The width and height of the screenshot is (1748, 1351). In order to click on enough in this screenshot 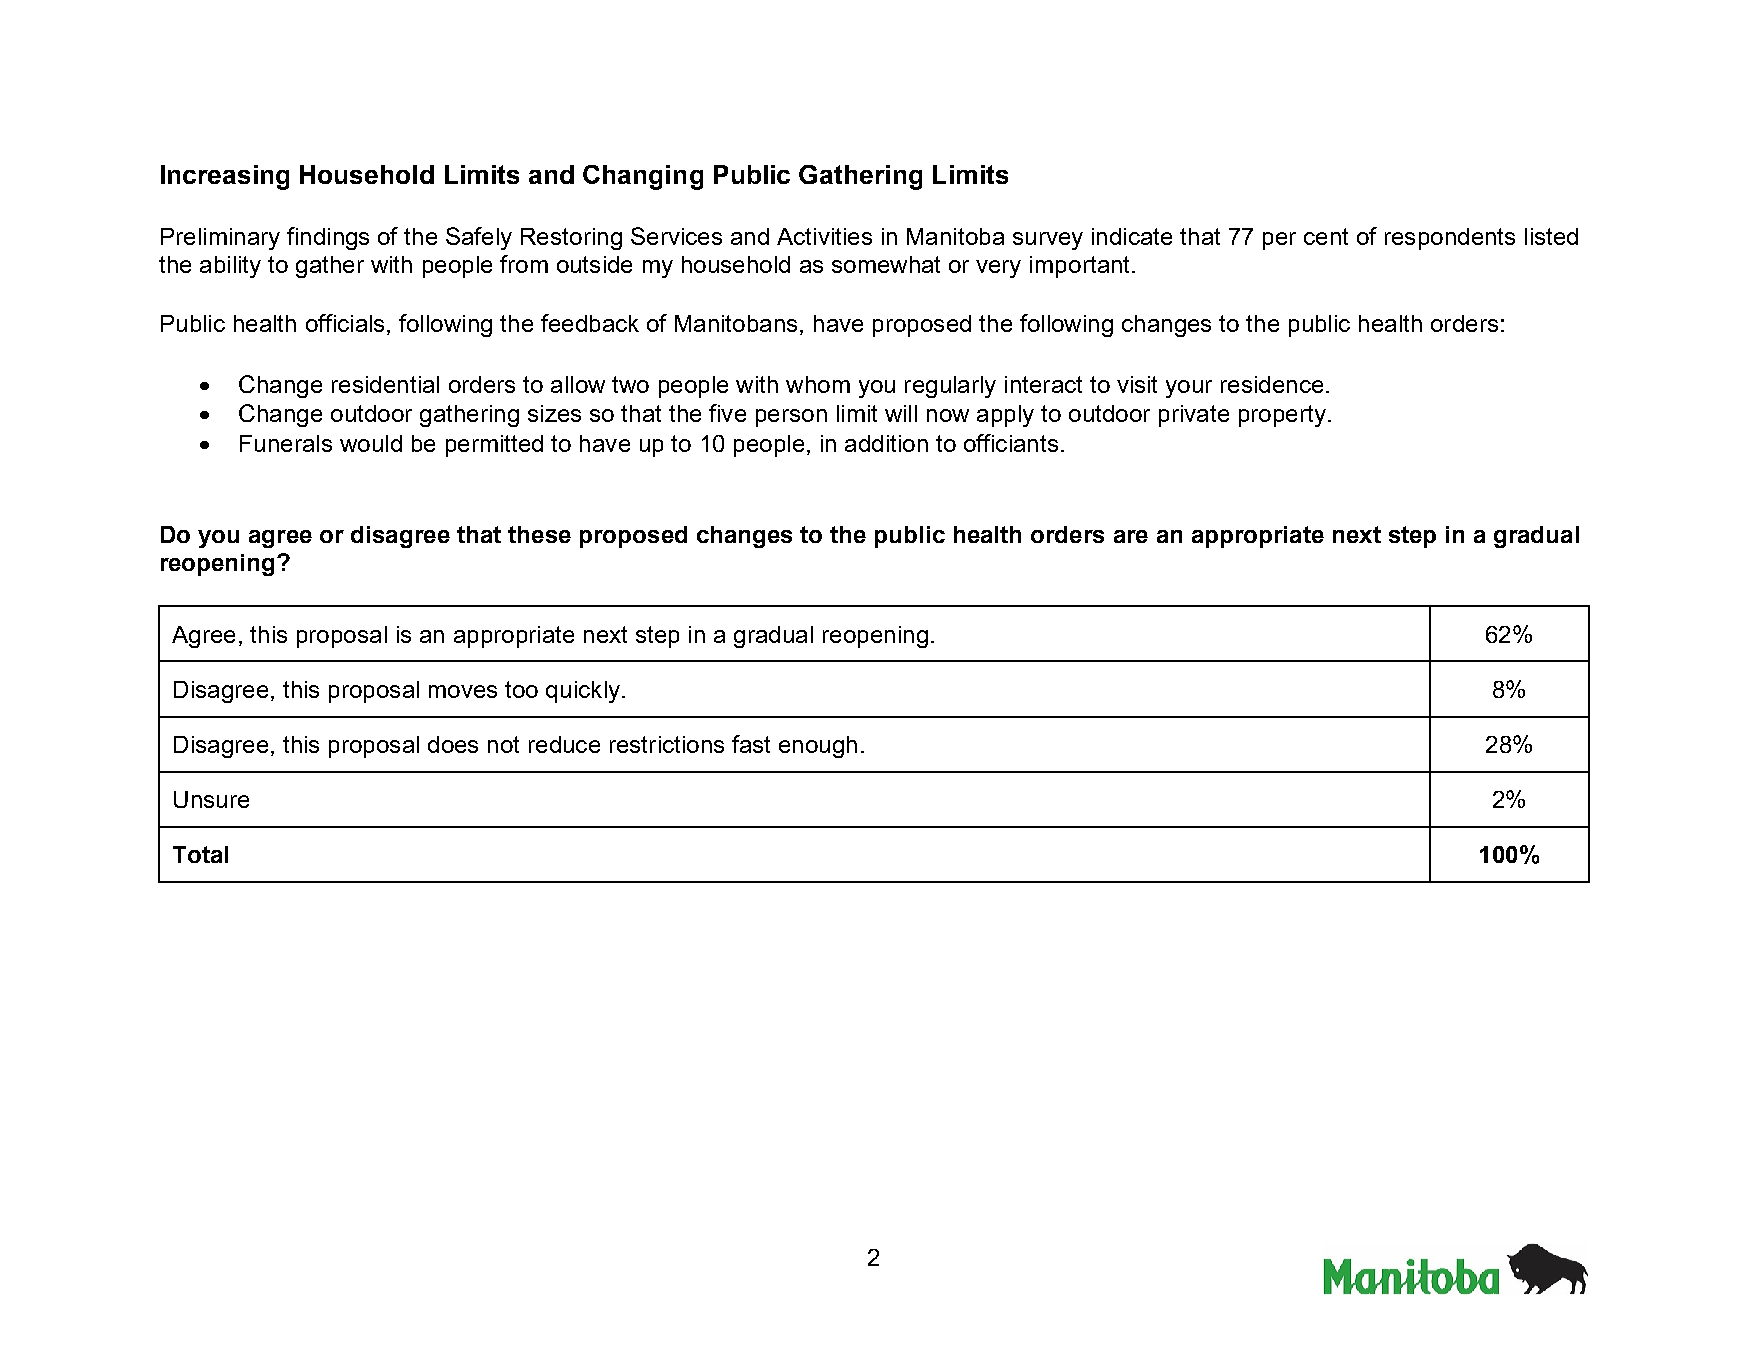, I will do `click(818, 747)`.
